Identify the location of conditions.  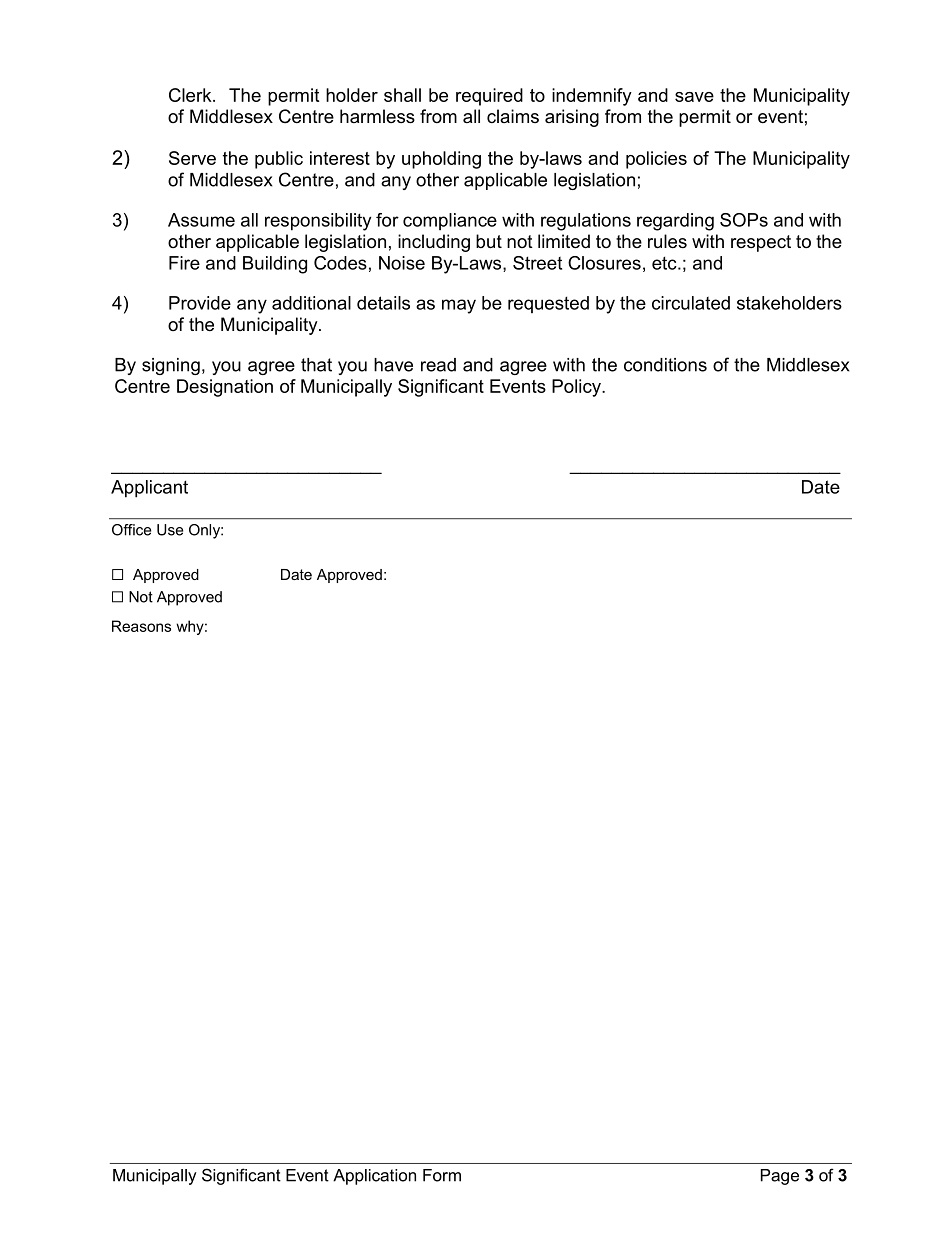
(665, 365).
